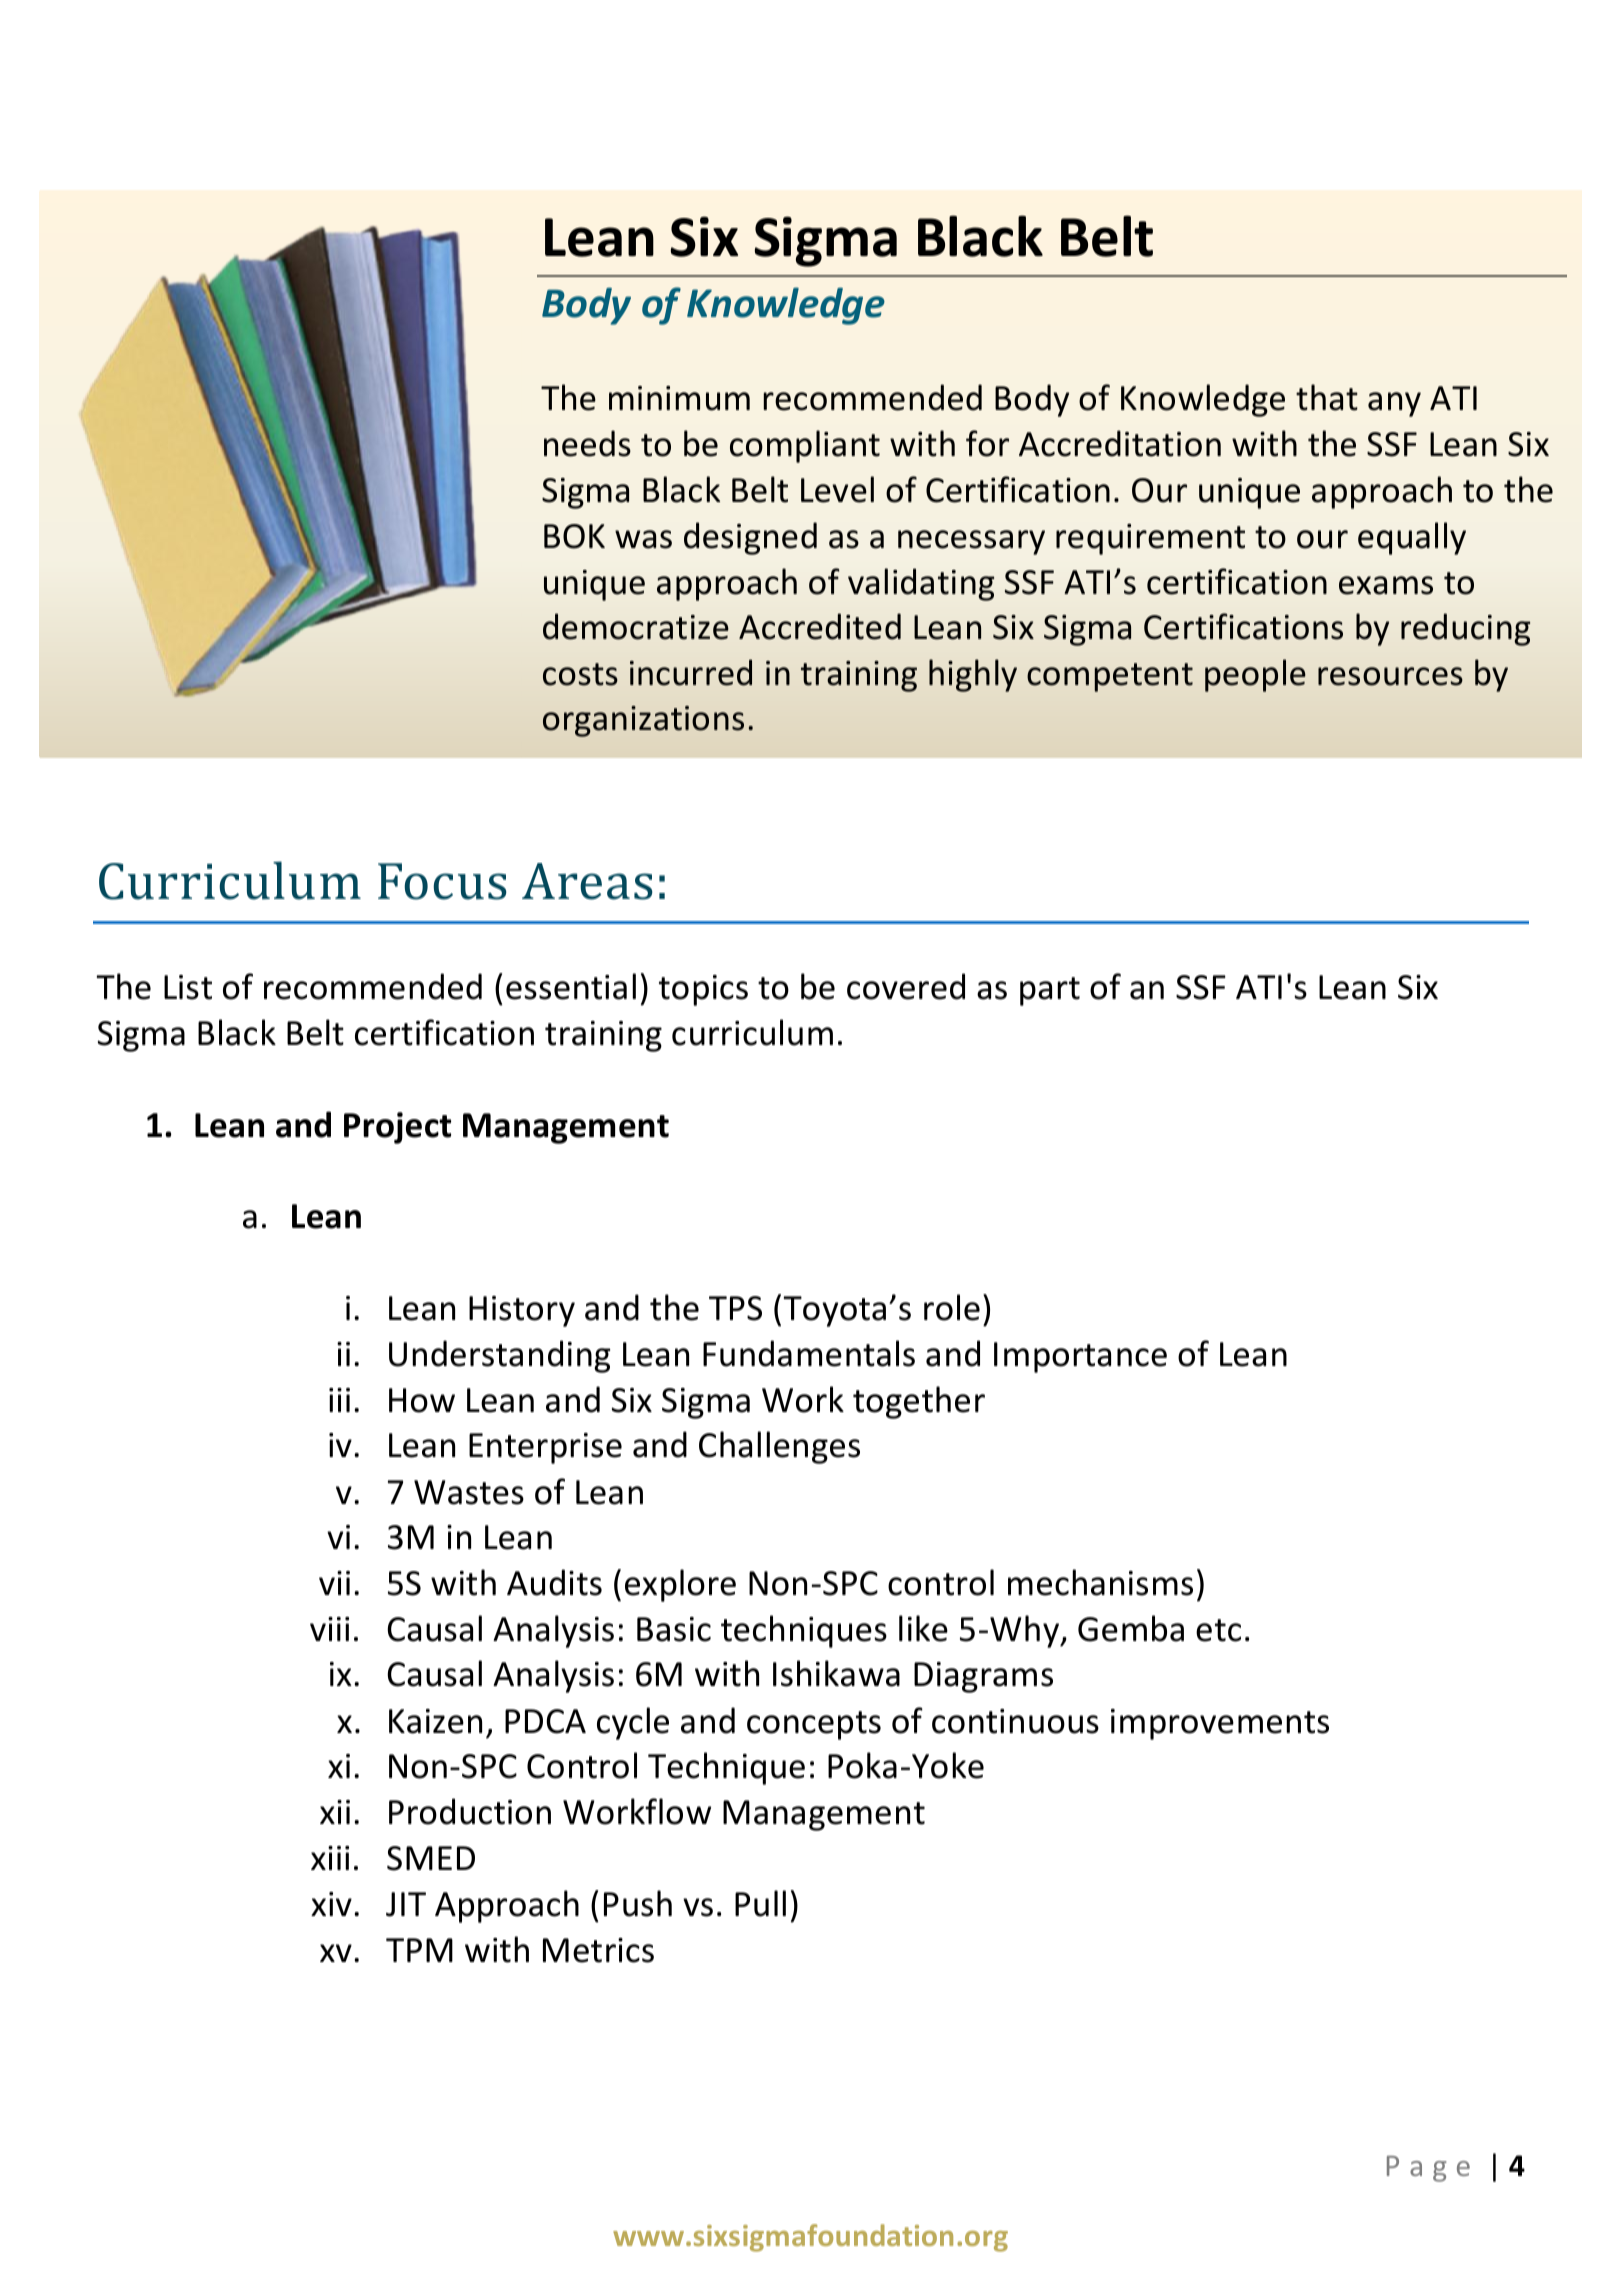 This document has height=2281, width=1621. What do you see at coordinates (587, 443) in the document?
I see `needs` at bounding box center [587, 443].
